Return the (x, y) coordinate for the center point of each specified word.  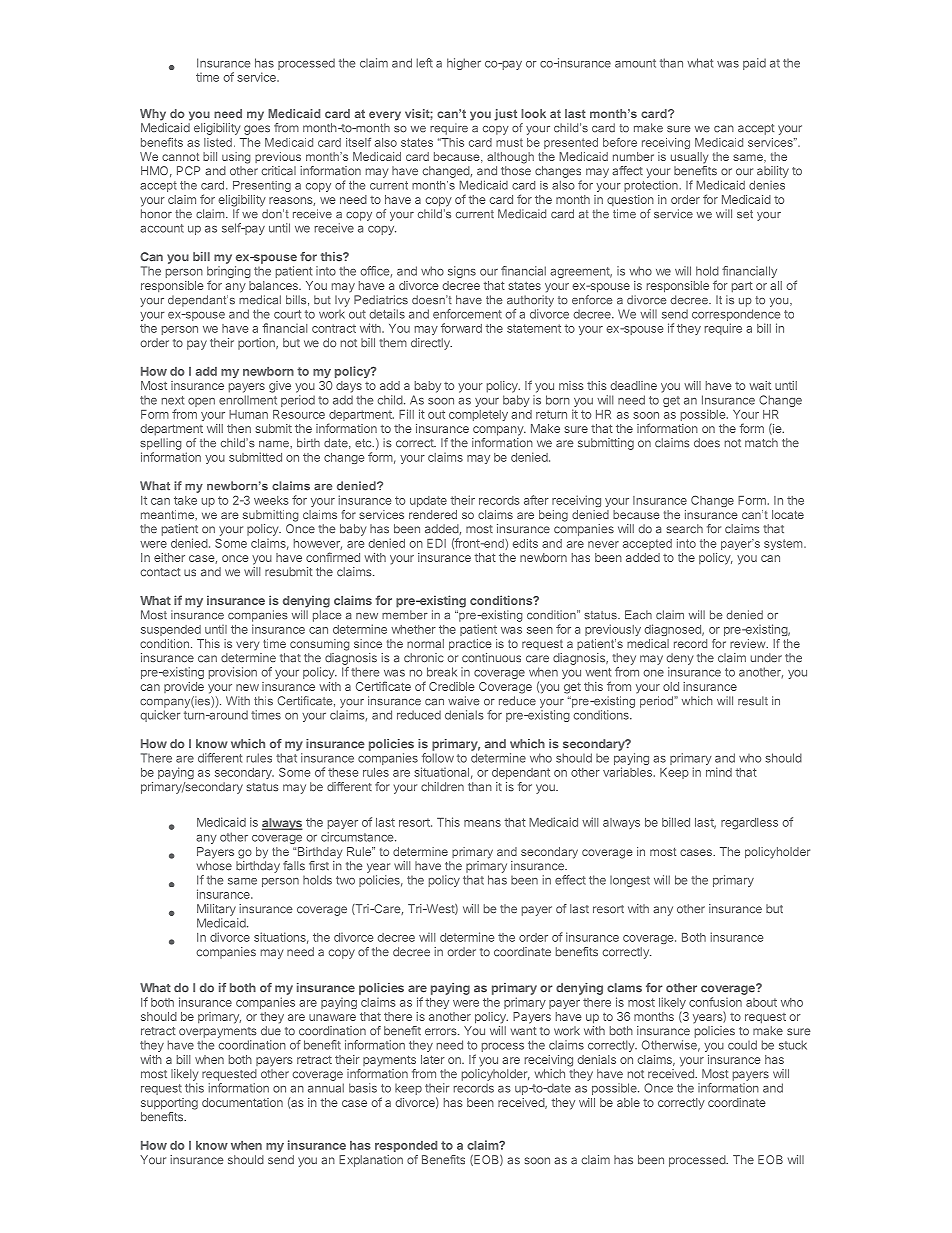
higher (464, 64)
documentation (242, 1102)
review (749, 643)
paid (754, 64)
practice (470, 645)
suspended (171, 630)
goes (257, 130)
